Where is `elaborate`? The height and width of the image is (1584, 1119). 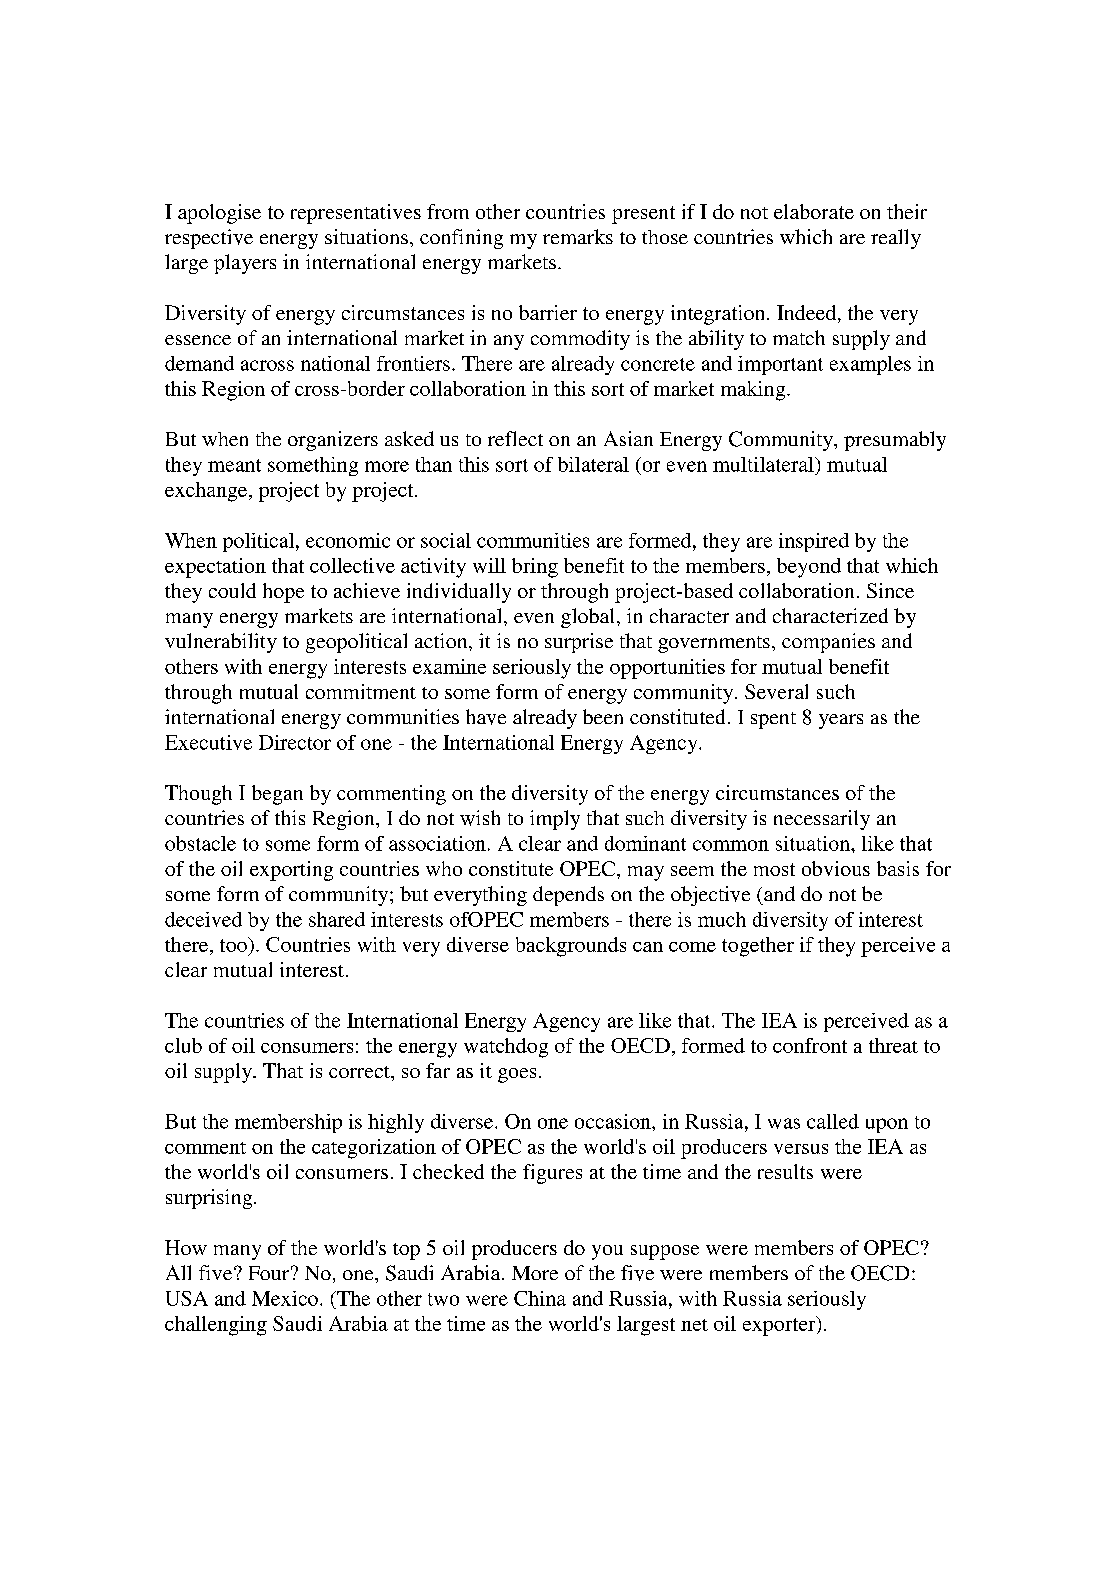
elaborate is located at coordinates (814, 211).
